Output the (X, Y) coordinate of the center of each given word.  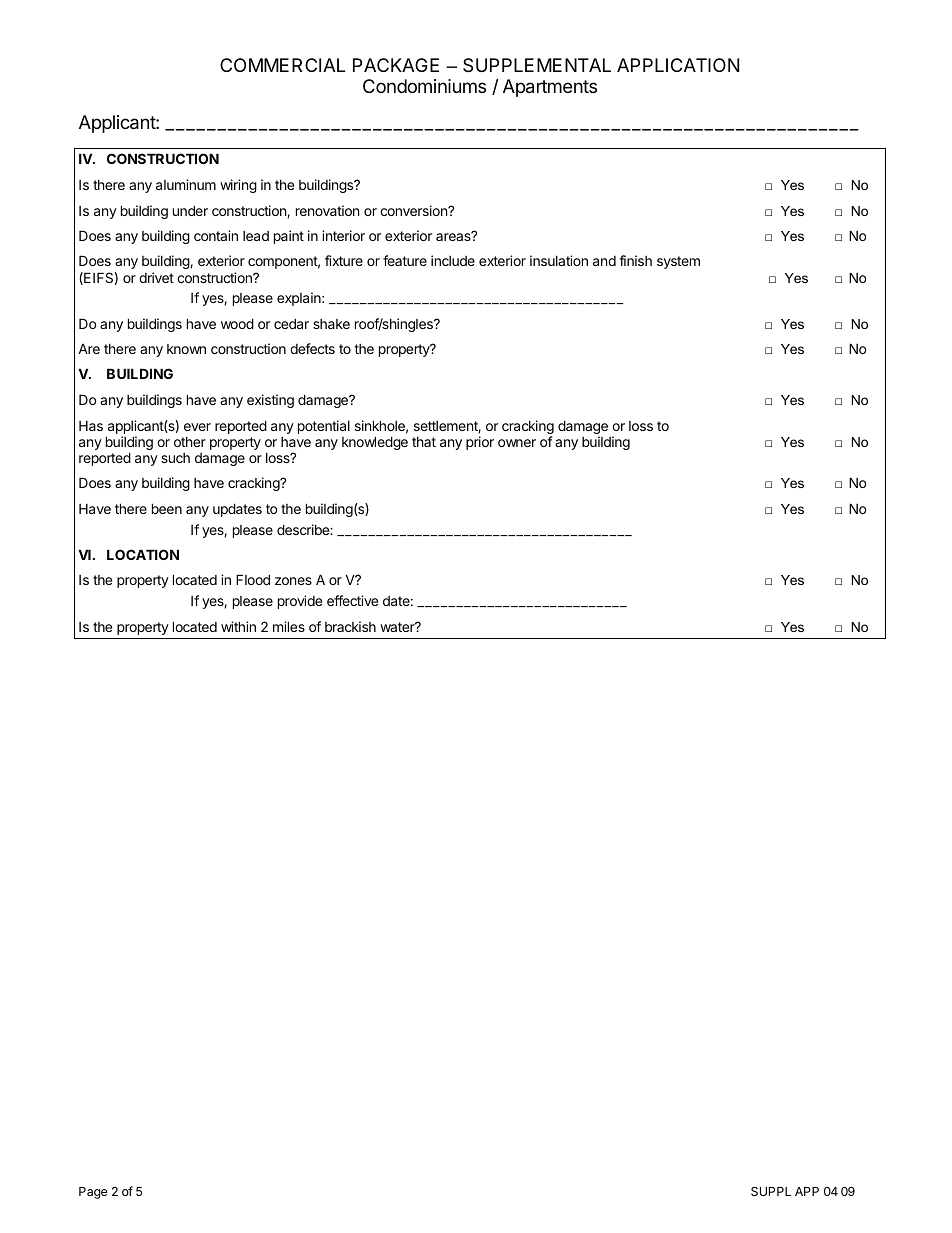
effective (352, 600)
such (175, 458)
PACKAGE (396, 65)
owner (517, 443)
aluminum (186, 184)
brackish (350, 626)
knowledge (375, 443)
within (238, 626)
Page (93, 1193)
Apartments (550, 88)
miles (289, 626)
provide (300, 602)
